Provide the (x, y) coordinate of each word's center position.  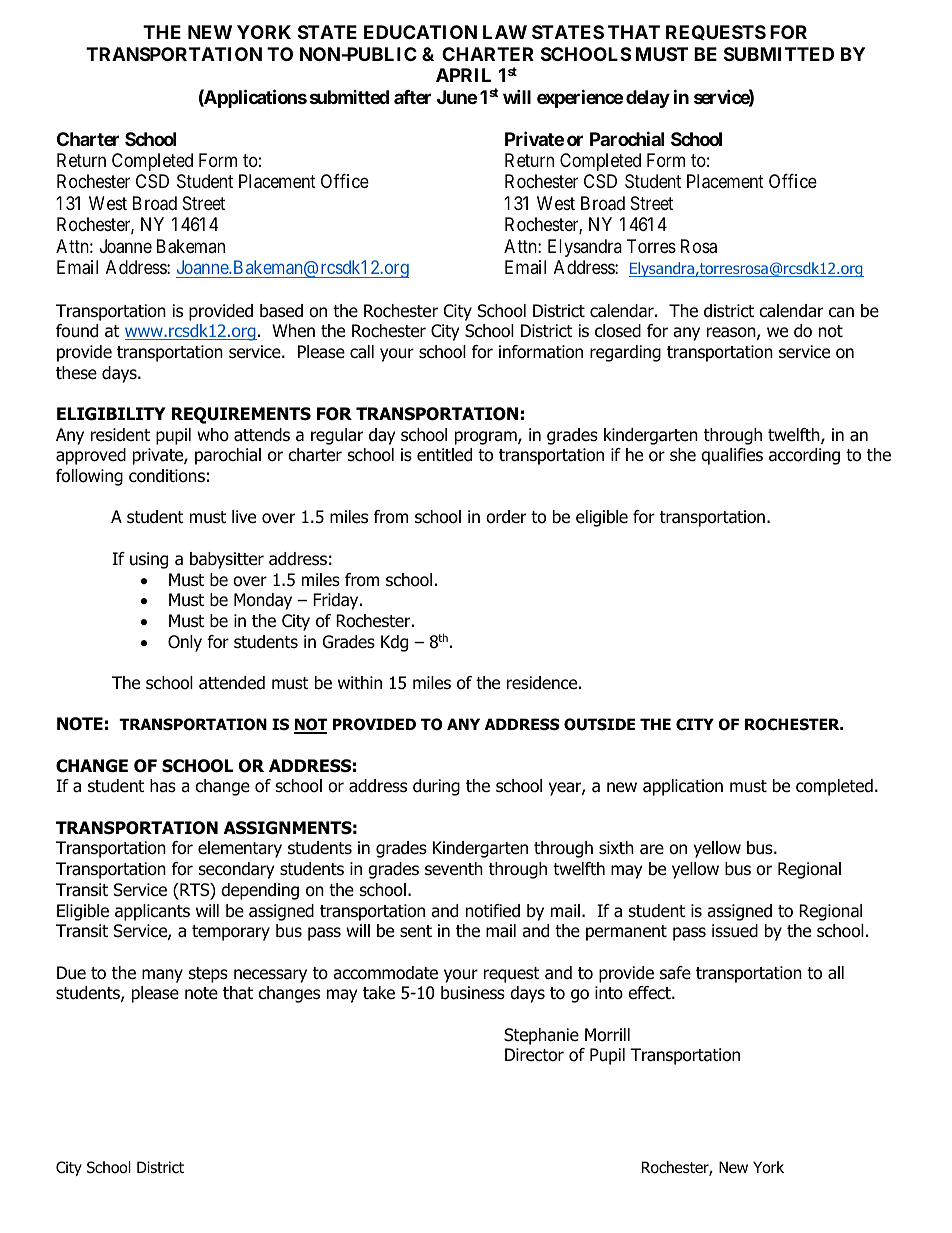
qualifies (732, 456)
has (163, 786)
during (436, 787)
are (652, 849)
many (162, 976)
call (362, 352)
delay (648, 99)
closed (618, 331)
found (77, 331)
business (473, 993)
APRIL (463, 75)
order (506, 517)
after (412, 97)
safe (675, 973)
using (149, 560)
